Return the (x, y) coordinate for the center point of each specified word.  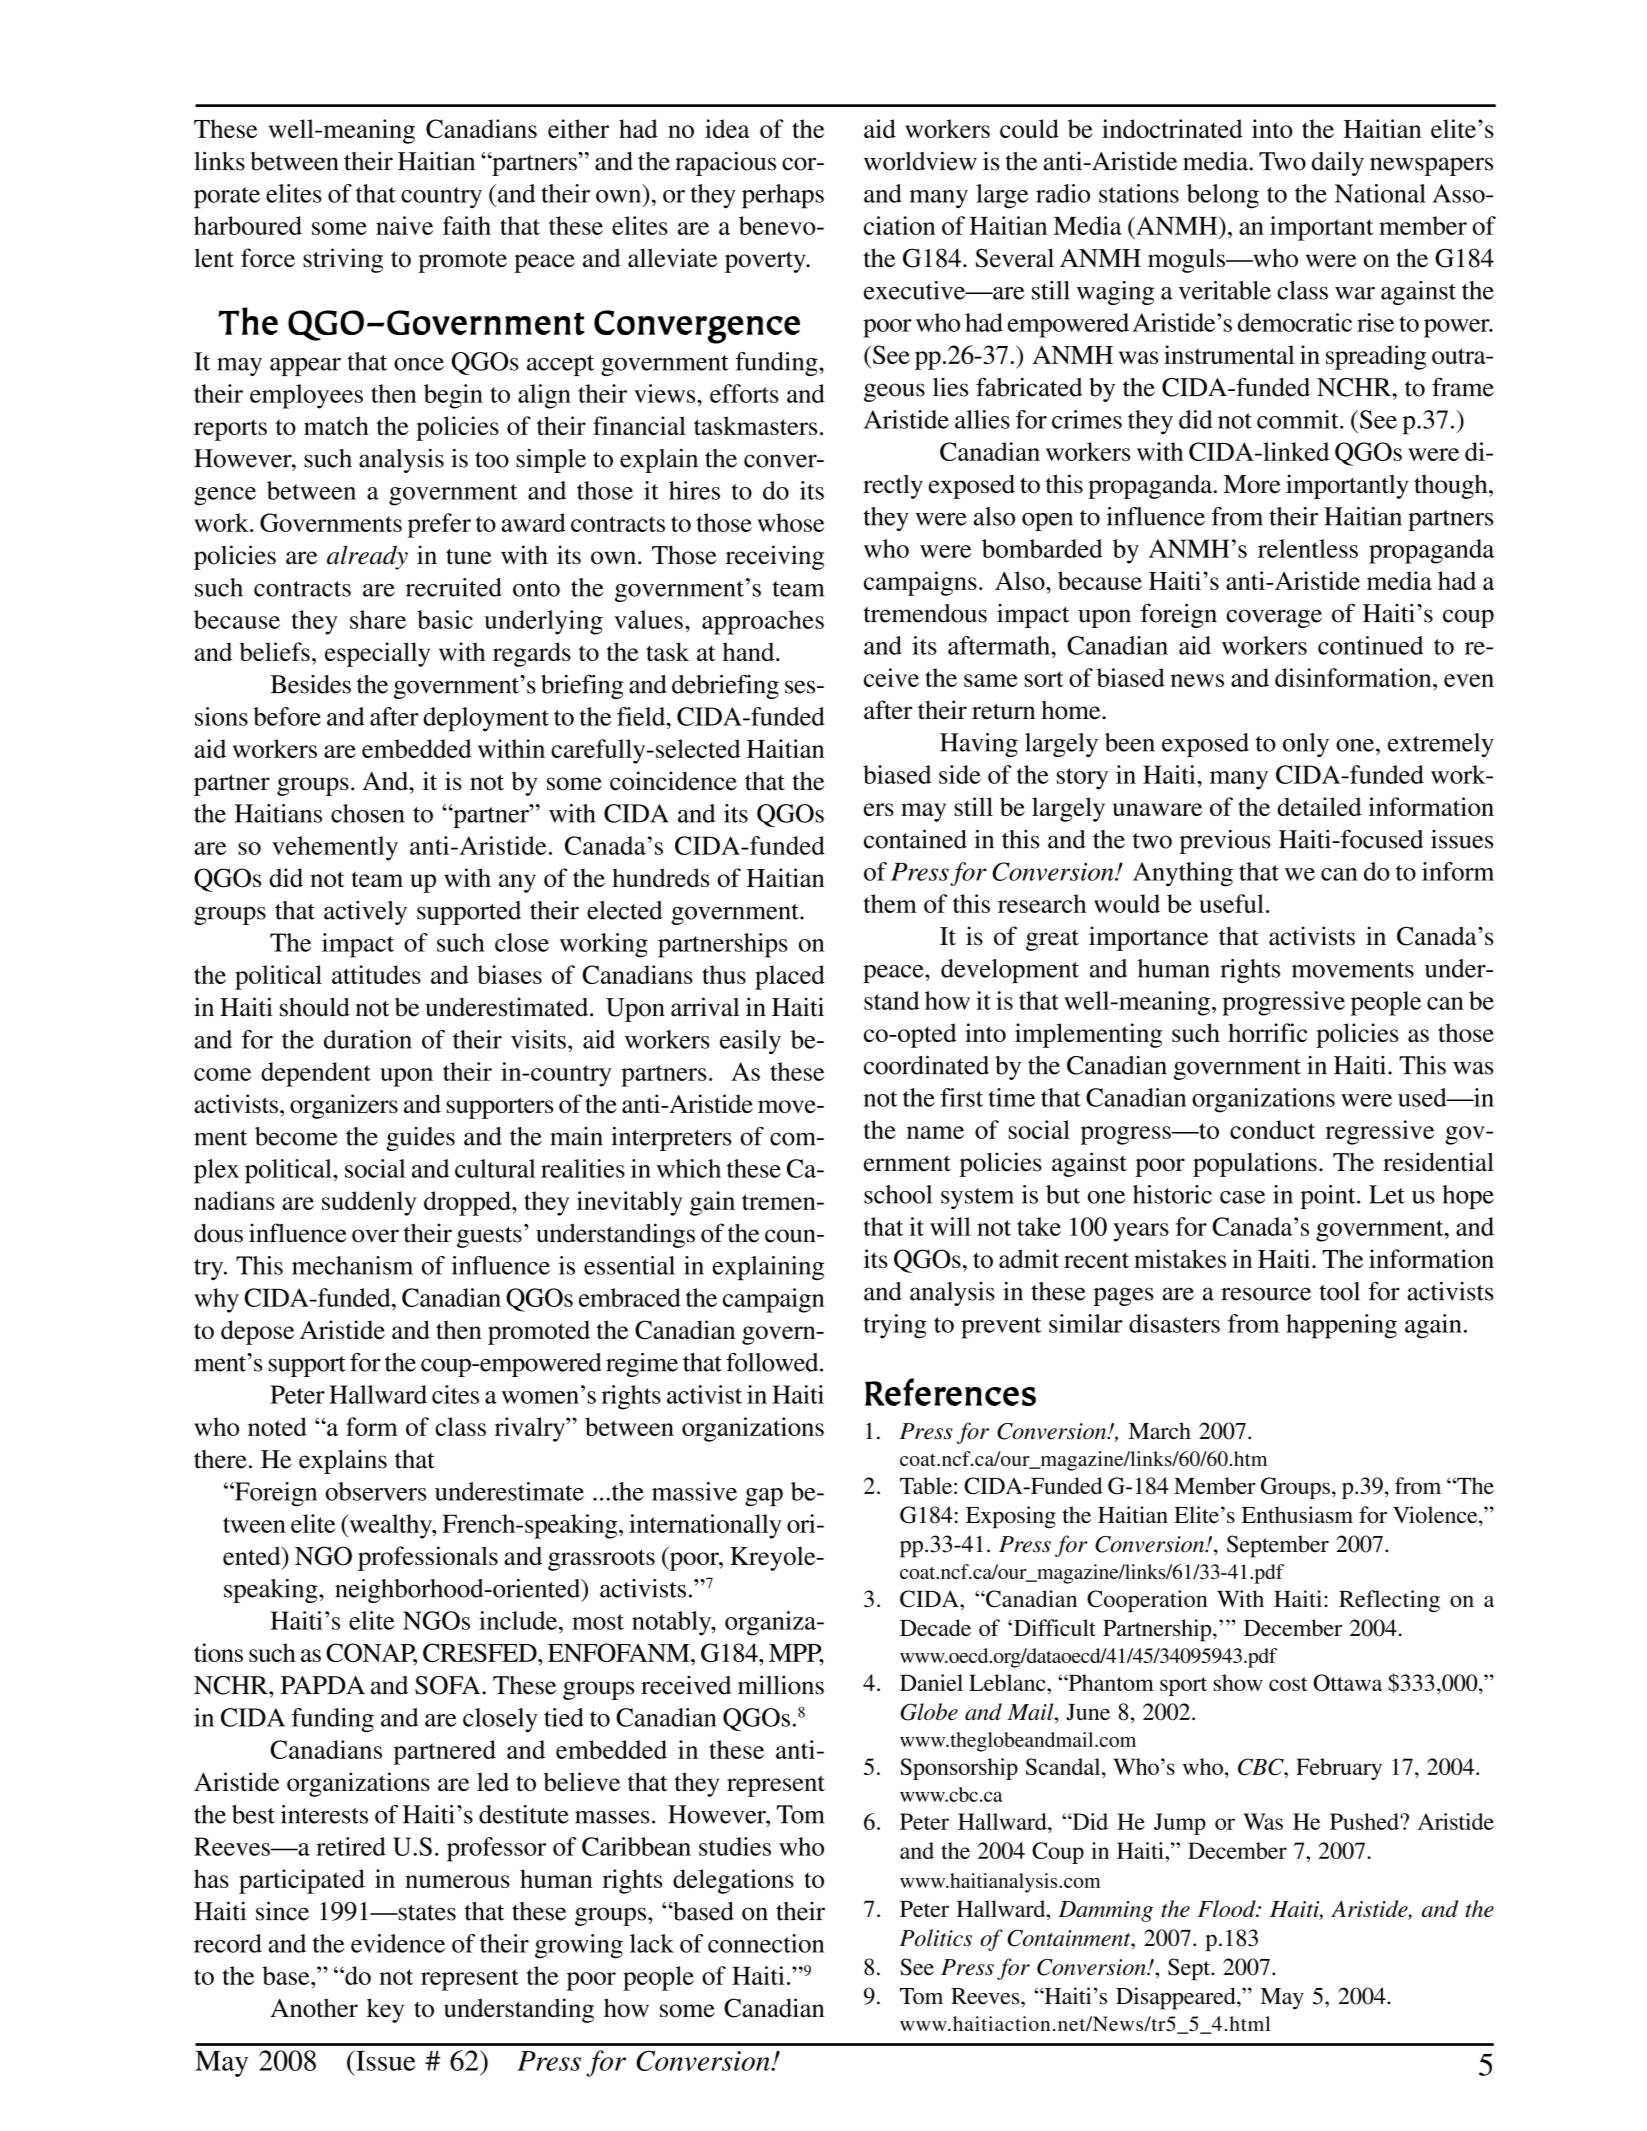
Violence (1436, 1514)
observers (376, 1491)
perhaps (783, 196)
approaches (763, 622)
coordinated (926, 1065)
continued (1370, 645)
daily (1338, 163)
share (378, 619)
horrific (1267, 1032)
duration (368, 1039)
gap (764, 1497)
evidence (398, 1943)
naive (404, 225)
